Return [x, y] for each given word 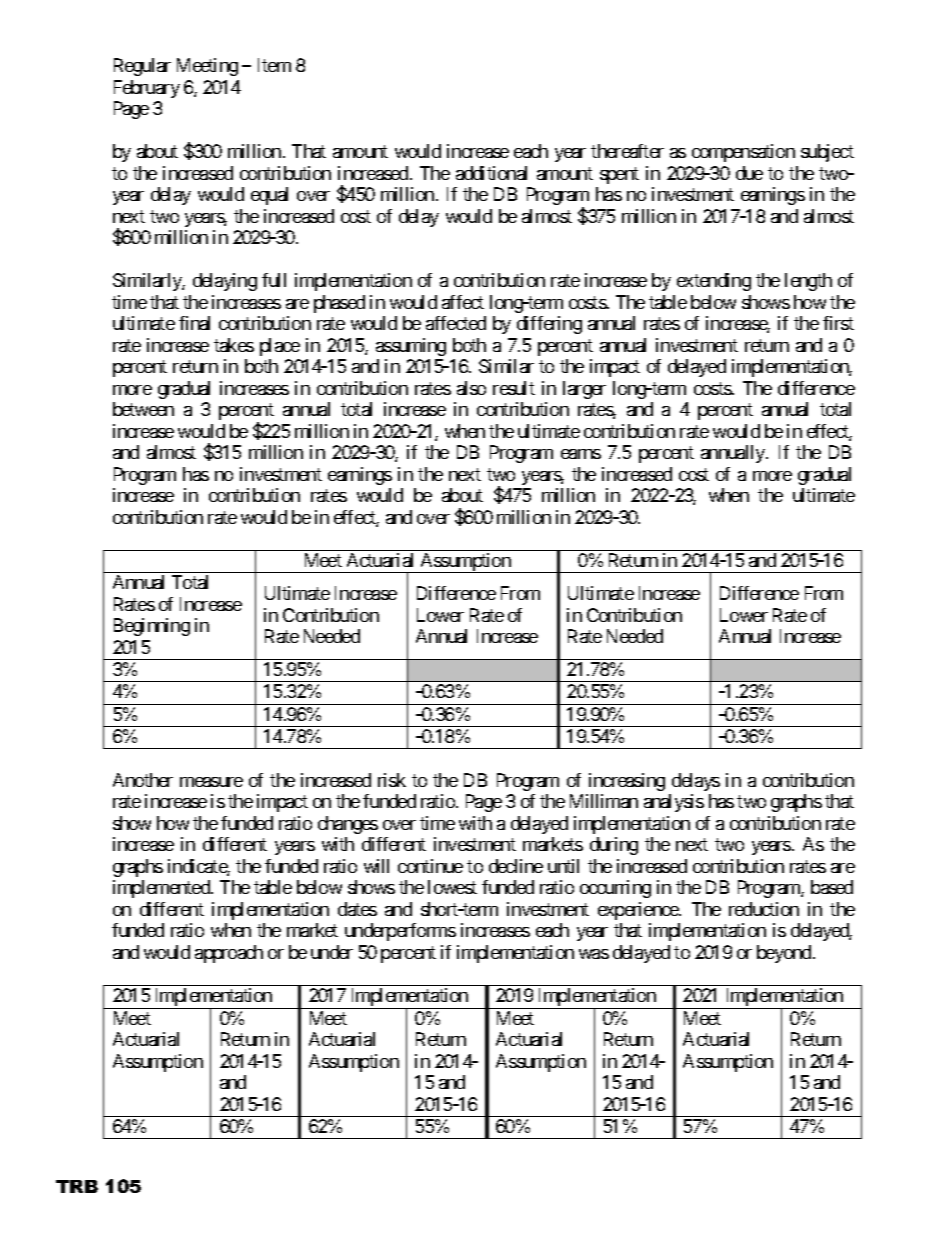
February [147, 89]
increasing [627, 782]
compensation [743, 153]
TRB [77, 1186]
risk [392, 780]
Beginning [152, 627]
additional [491, 173]
